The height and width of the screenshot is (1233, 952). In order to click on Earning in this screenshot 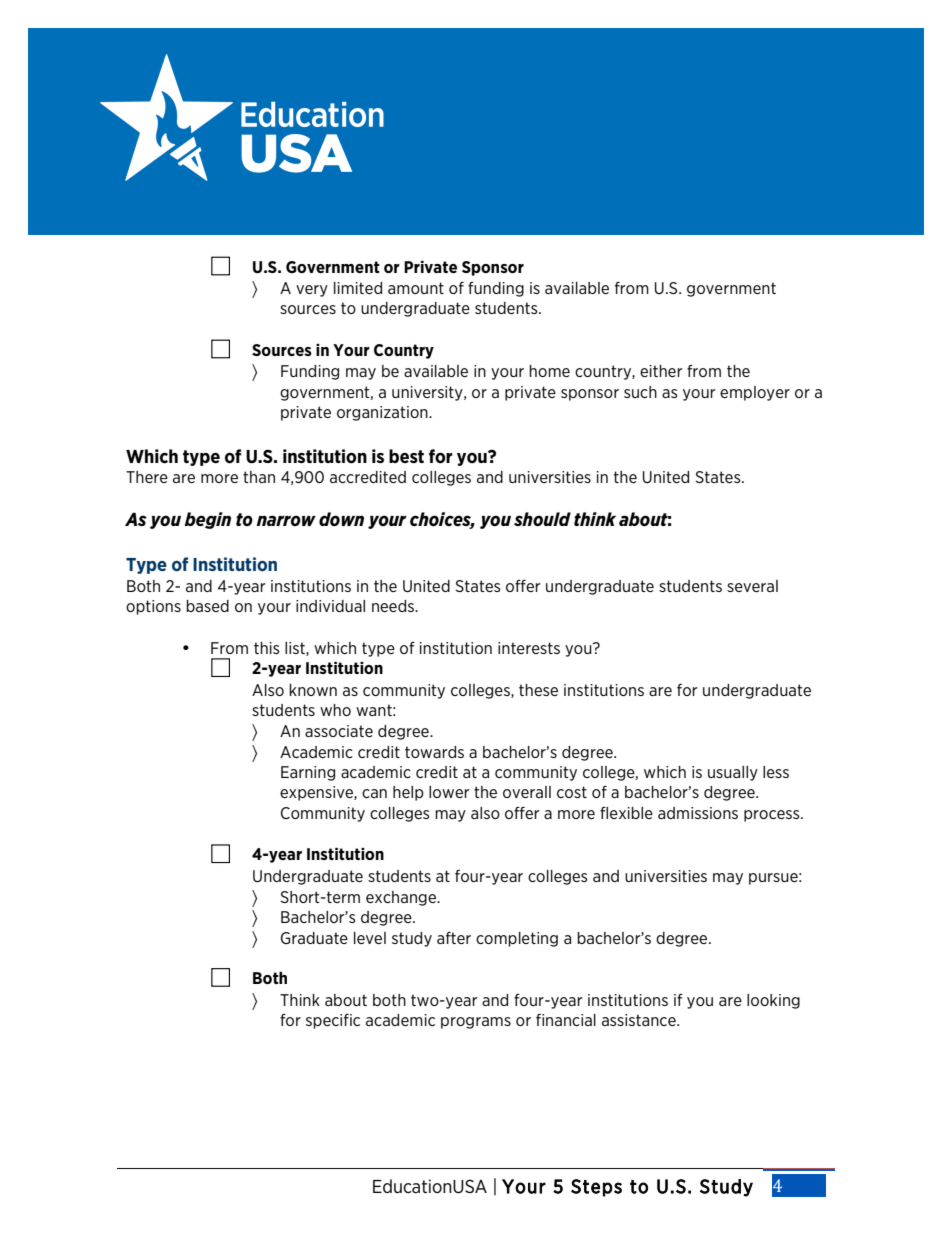, I will do `click(308, 773)`.
